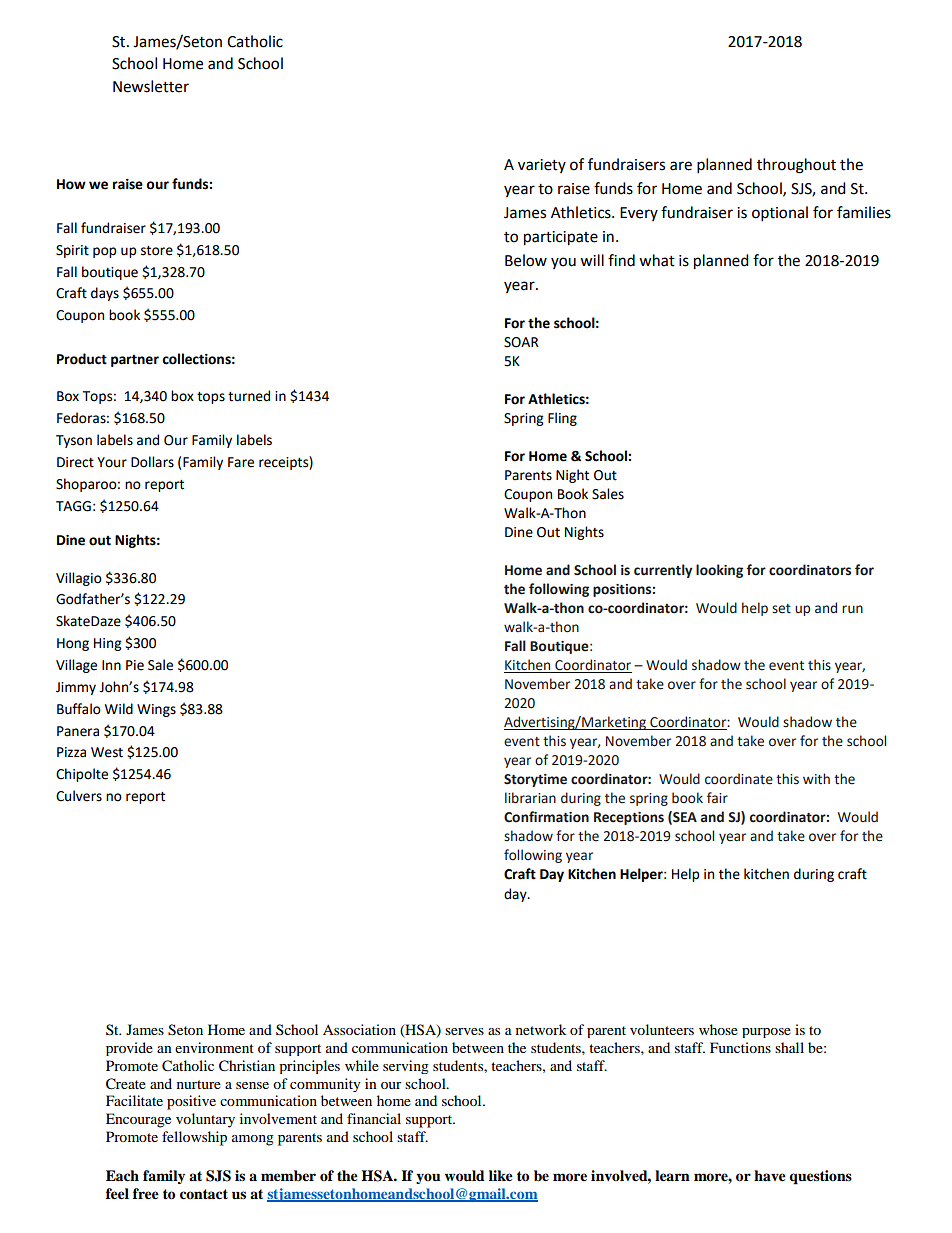 Image resolution: width=952 pixels, height=1233 pixels. I want to click on Confirmation, so click(546, 817).
